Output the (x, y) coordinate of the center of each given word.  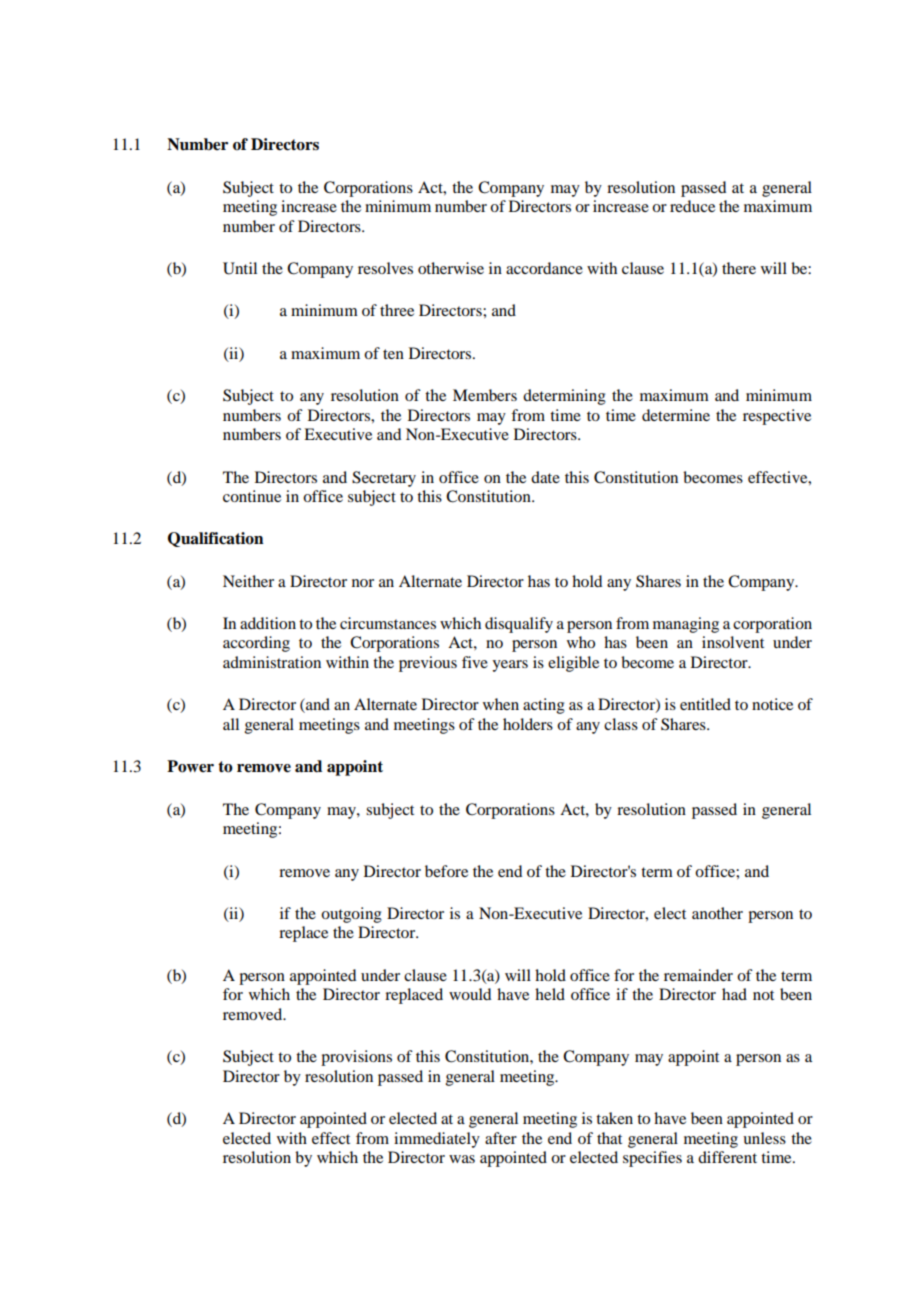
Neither (248, 581)
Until (240, 268)
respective (777, 417)
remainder (698, 975)
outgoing (351, 915)
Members (485, 395)
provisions (356, 1058)
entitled (705, 704)
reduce (692, 206)
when (501, 704)
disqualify (519, 625)
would (470, 994)
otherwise (451, 268)
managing (686, 625)
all (231, 724)
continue (252, 496)
